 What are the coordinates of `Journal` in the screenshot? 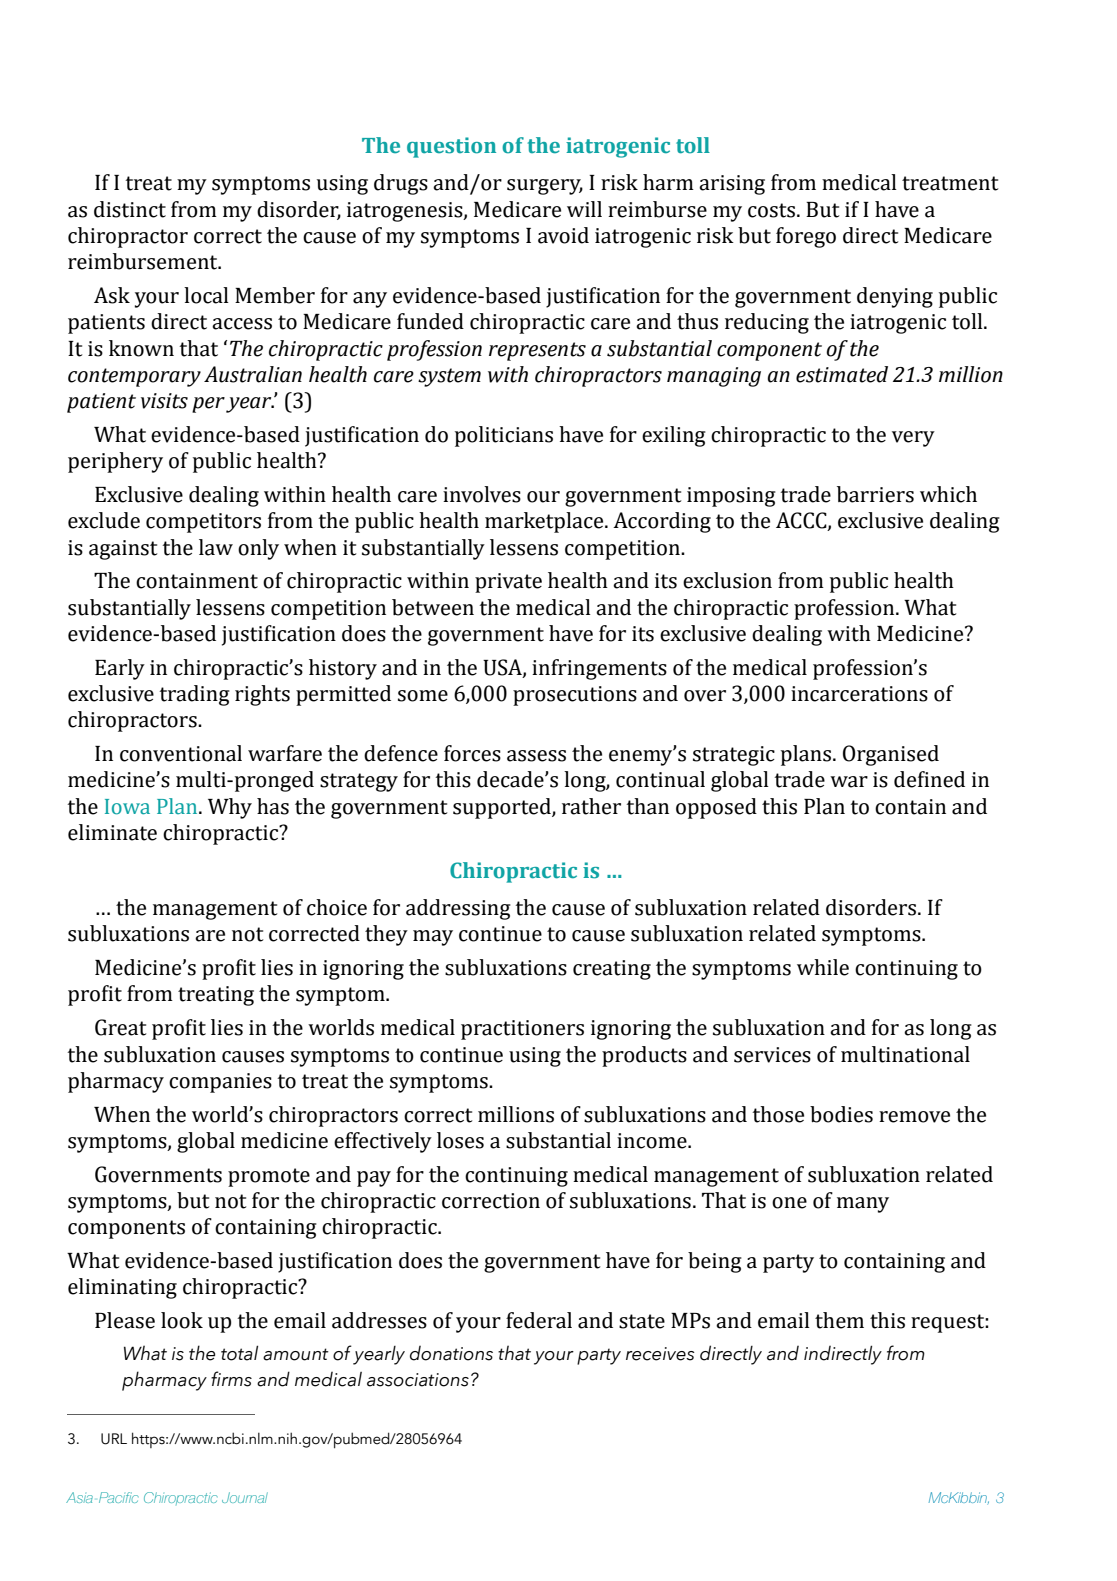 It's located at (245, 1497).
